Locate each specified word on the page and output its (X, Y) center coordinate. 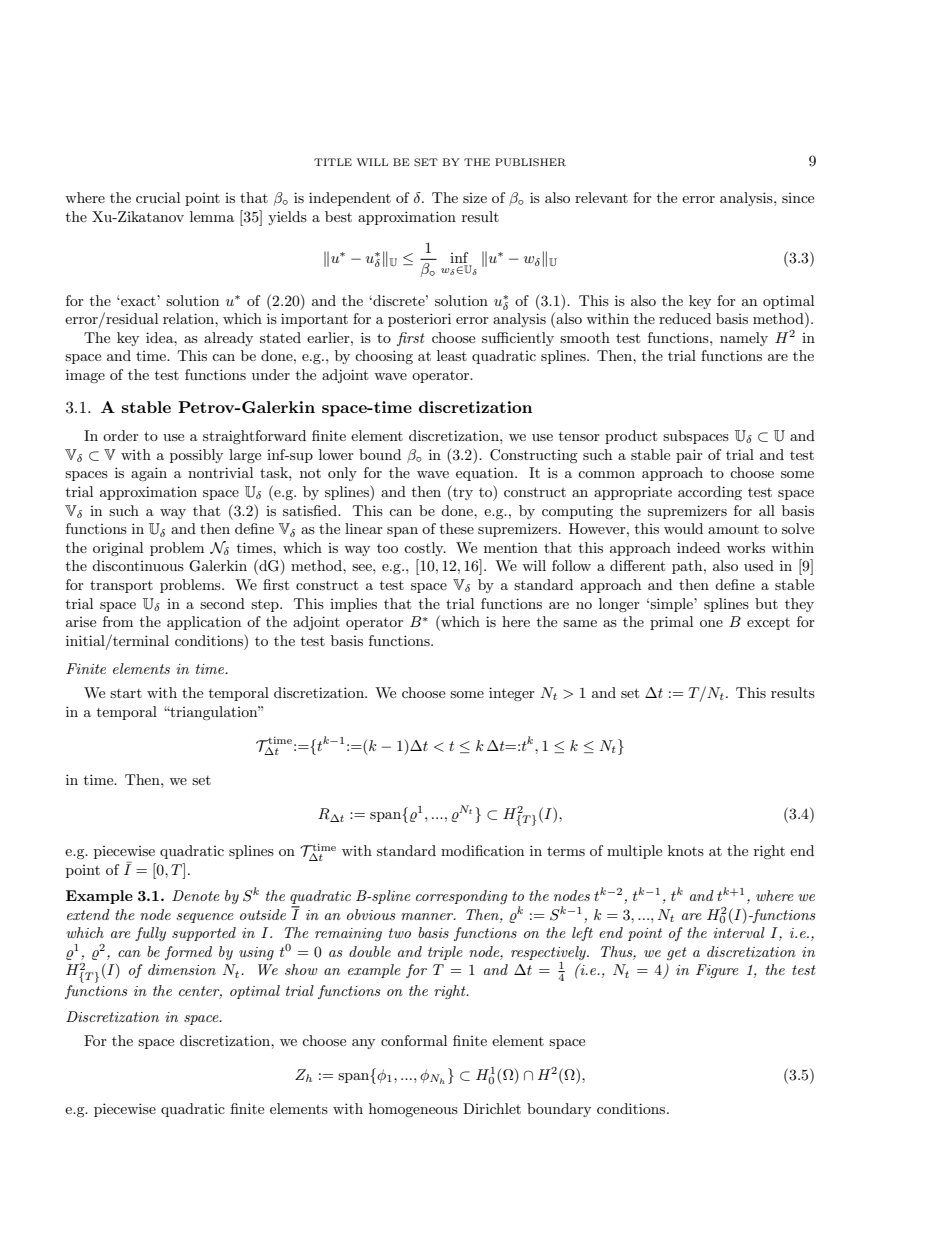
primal (671, 623)
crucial (158, 197)
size (475, 198)
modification (482, 850)
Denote (196, 895)
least (452, 355)
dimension (182, 969)
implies (353, 605)
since (798, 198)
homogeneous (413, 1110)
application (204, 623)
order (121, 435)
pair (689, 456)
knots (686, 850)
